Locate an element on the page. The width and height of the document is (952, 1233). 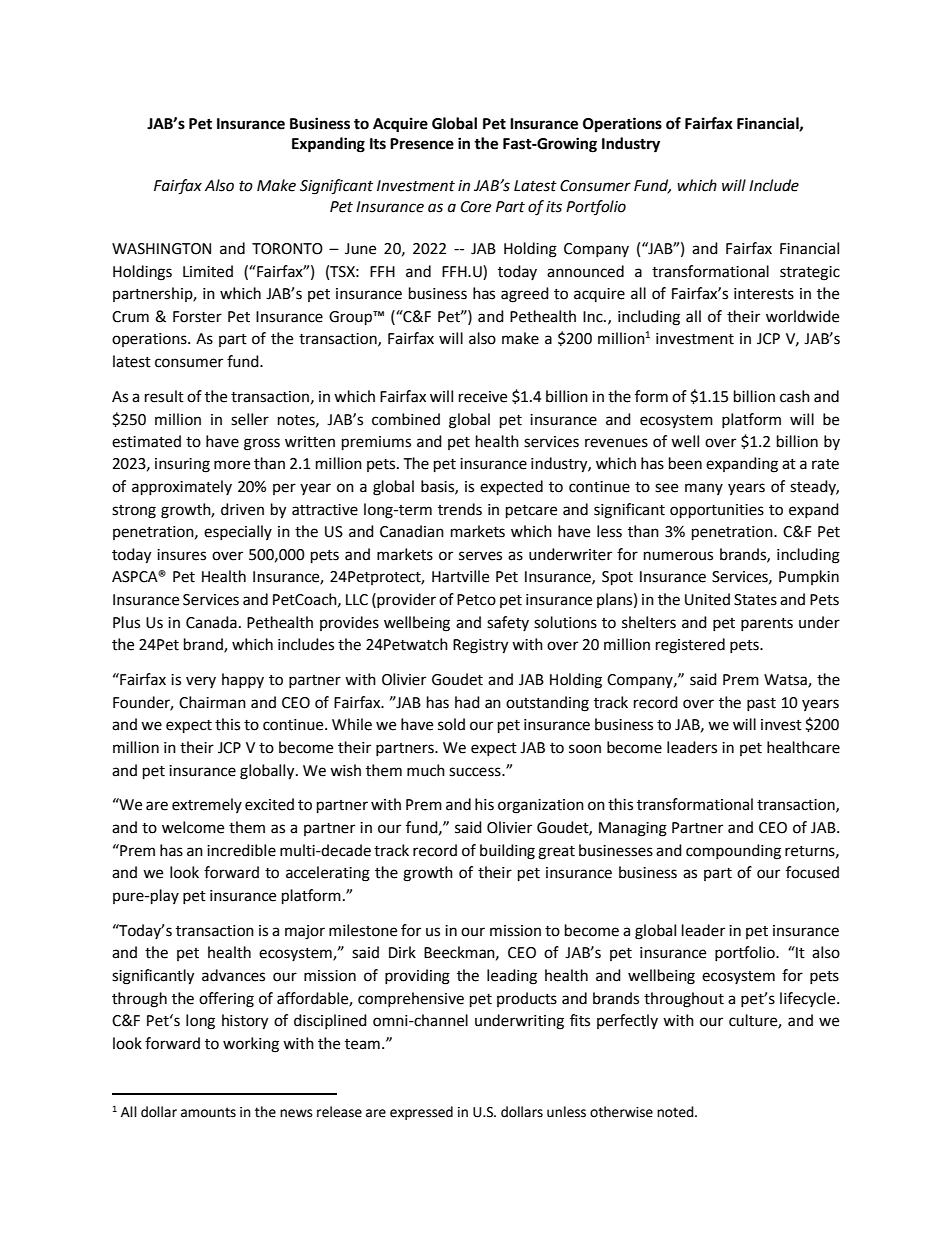
Core is located at coordinates (476, 207).
